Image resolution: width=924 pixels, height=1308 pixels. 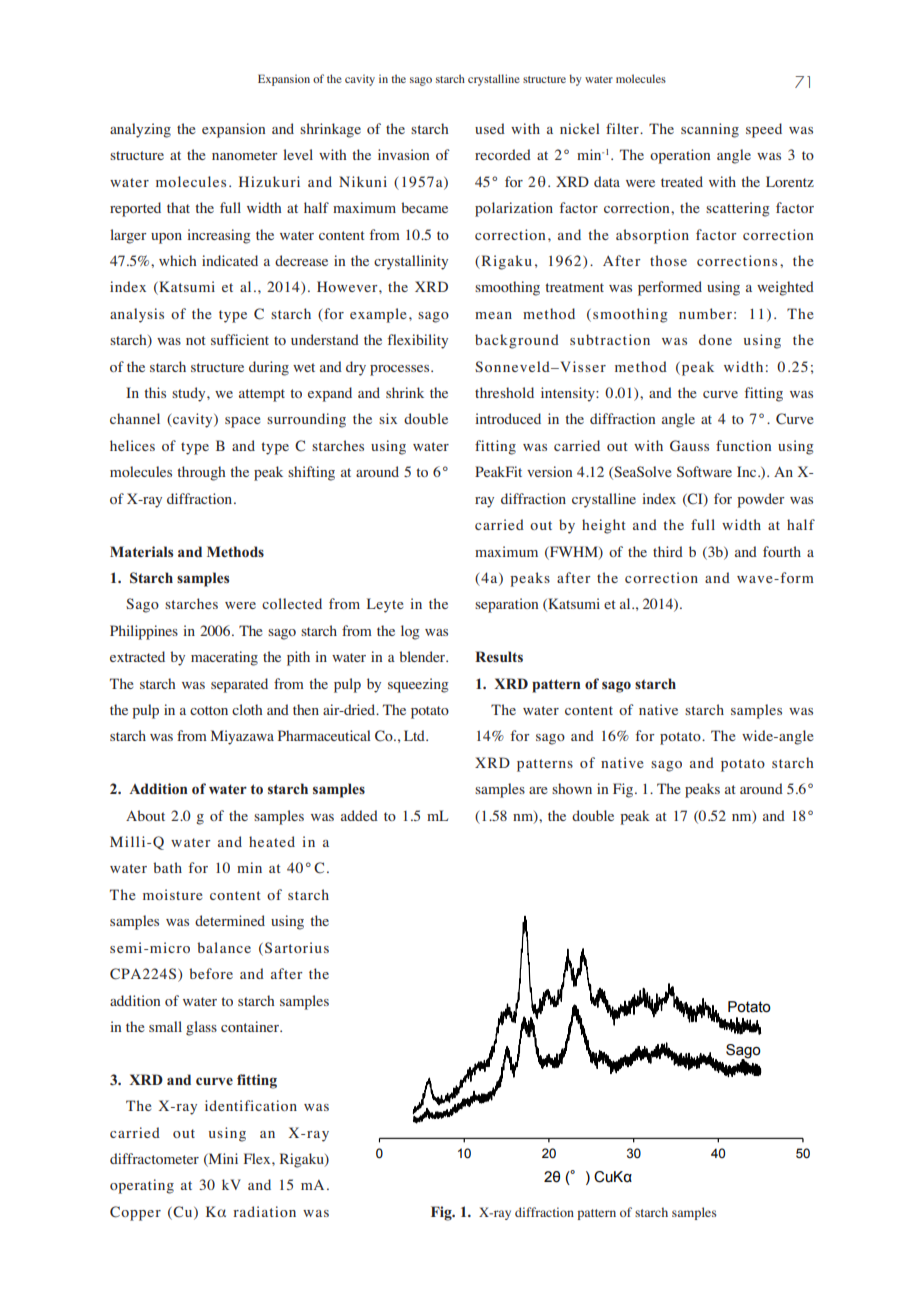 I want to click on threshold, so click(x=504, y=392).
